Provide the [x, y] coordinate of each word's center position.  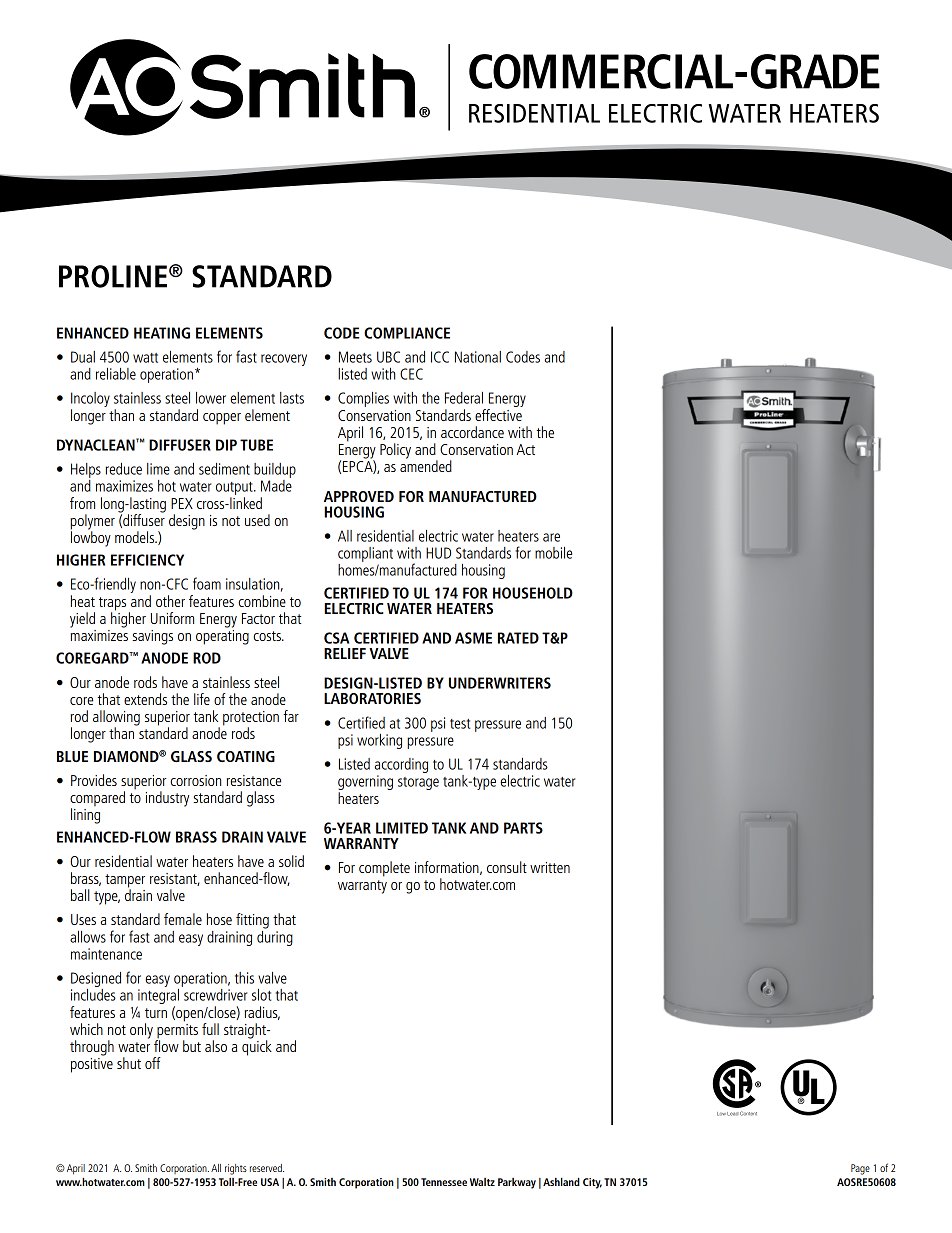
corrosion [196, 780]
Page [860, 1169]
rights [236, 1169]
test [460, 724]
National [478, 357]
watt [145, 358]
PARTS [523, 828]
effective [499, 413]
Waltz [482, 1182]
